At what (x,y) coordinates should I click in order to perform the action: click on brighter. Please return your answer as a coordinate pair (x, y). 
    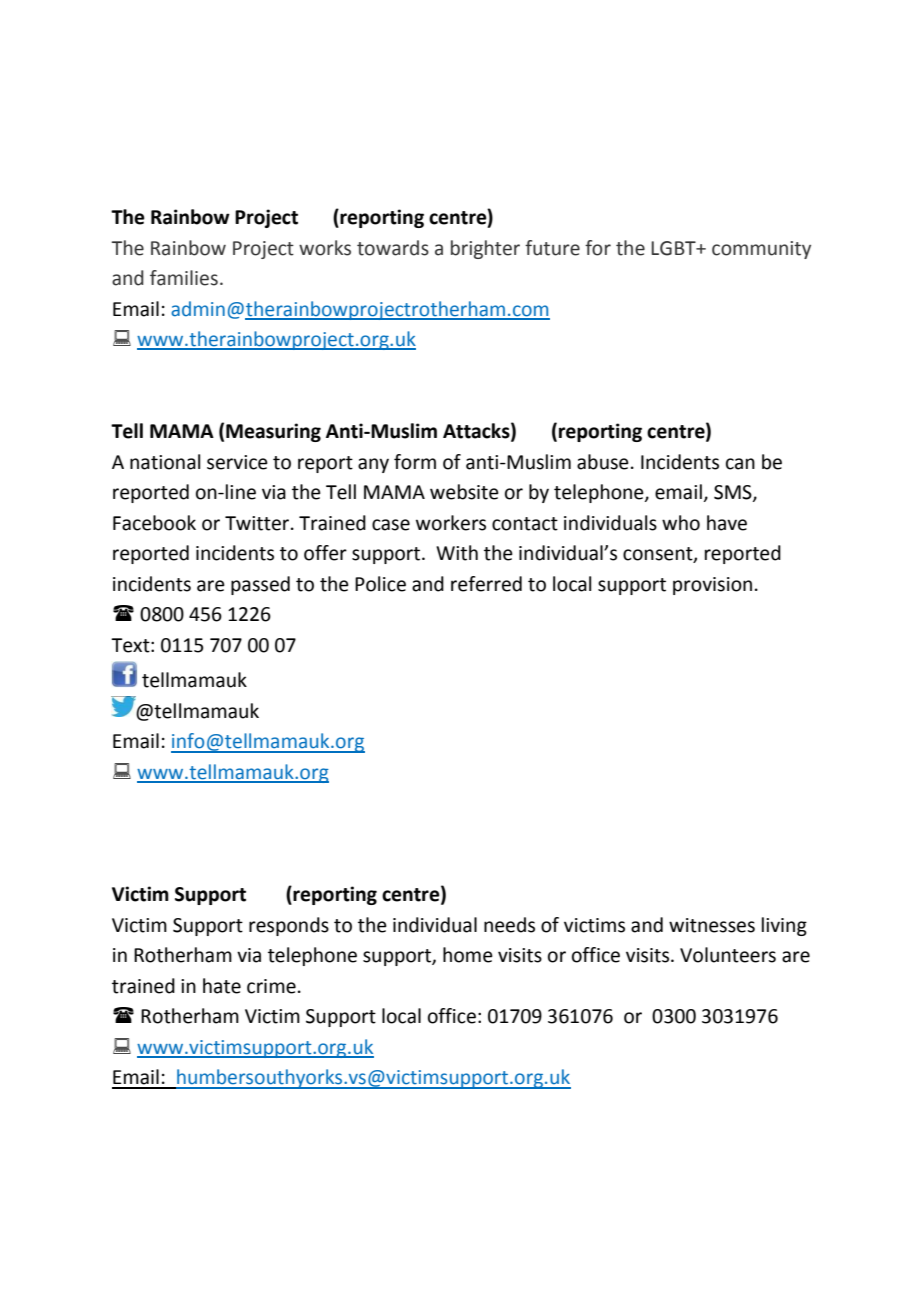
    Looking at the image, I should click on (485, 249).
